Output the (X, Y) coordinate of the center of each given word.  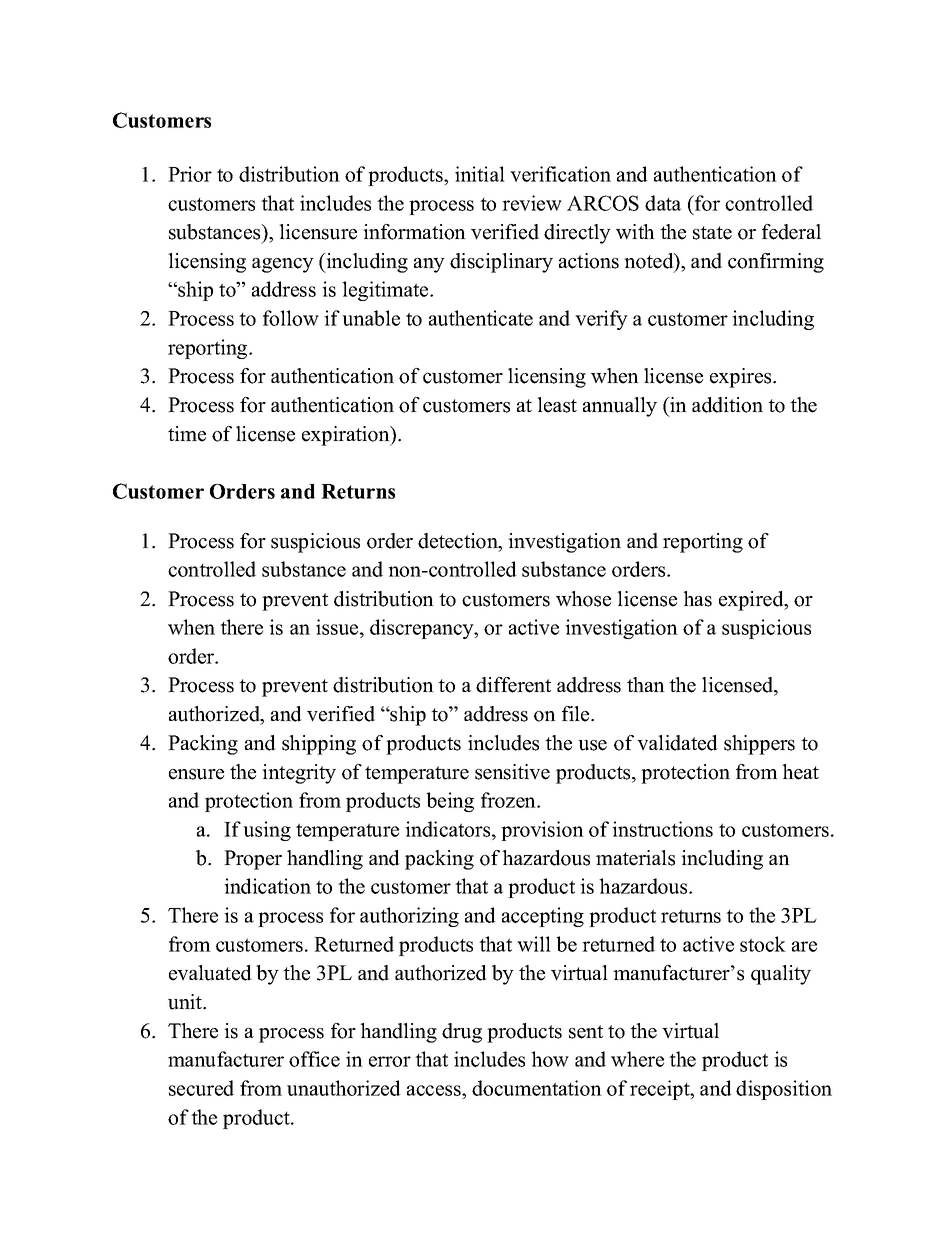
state (712, 233)
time (187, 434)
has (697, 599)
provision (542, 831)
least (557, 405)
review (532, 203)
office (314, 1059)
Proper (253, 860)
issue (338, 627)
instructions (662, 829)
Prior (190, 174)
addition (727, 405)
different (513, 685)
